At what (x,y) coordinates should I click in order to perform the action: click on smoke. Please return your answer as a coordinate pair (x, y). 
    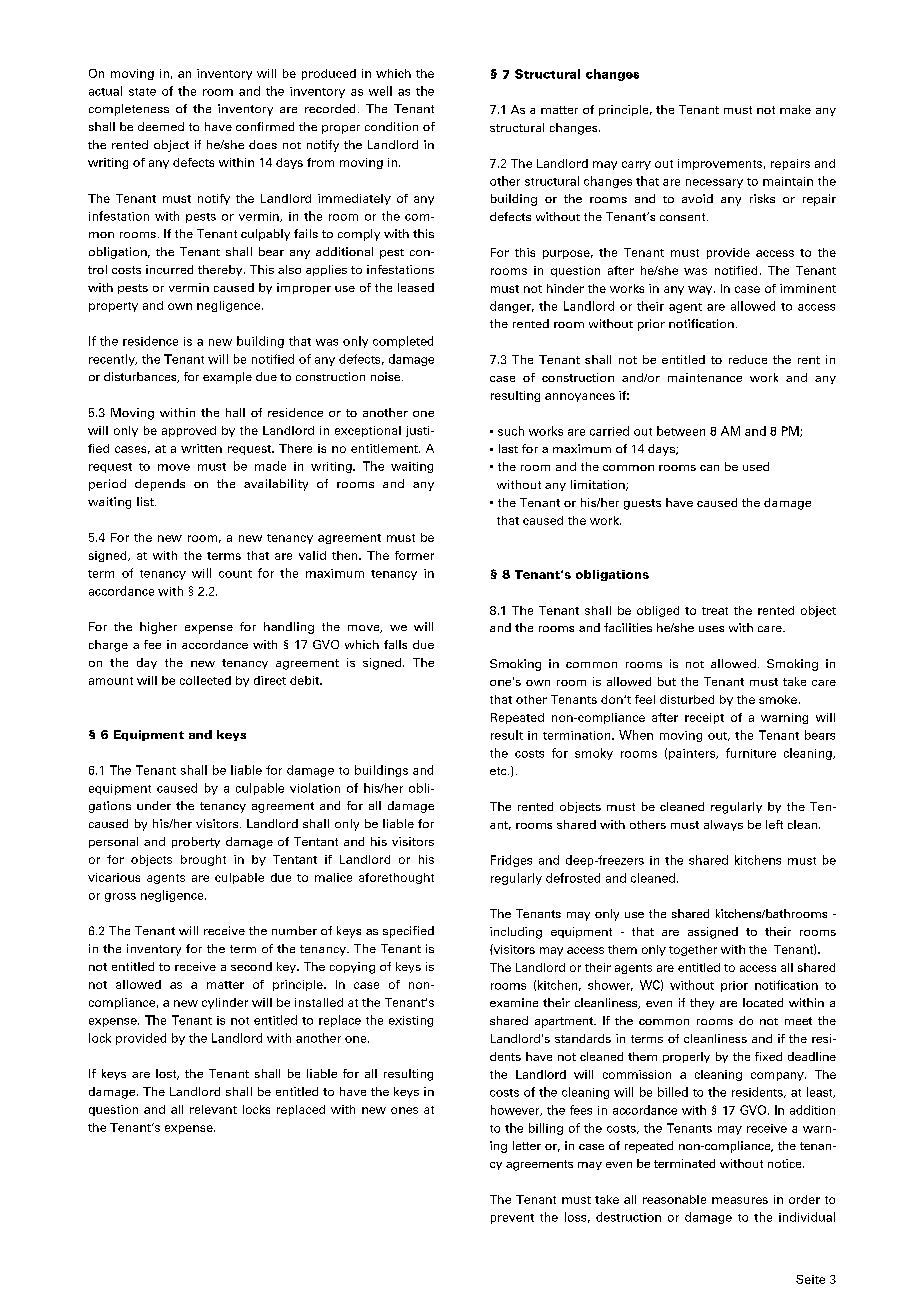
    Looking at the image, I should click on (778, 699).
